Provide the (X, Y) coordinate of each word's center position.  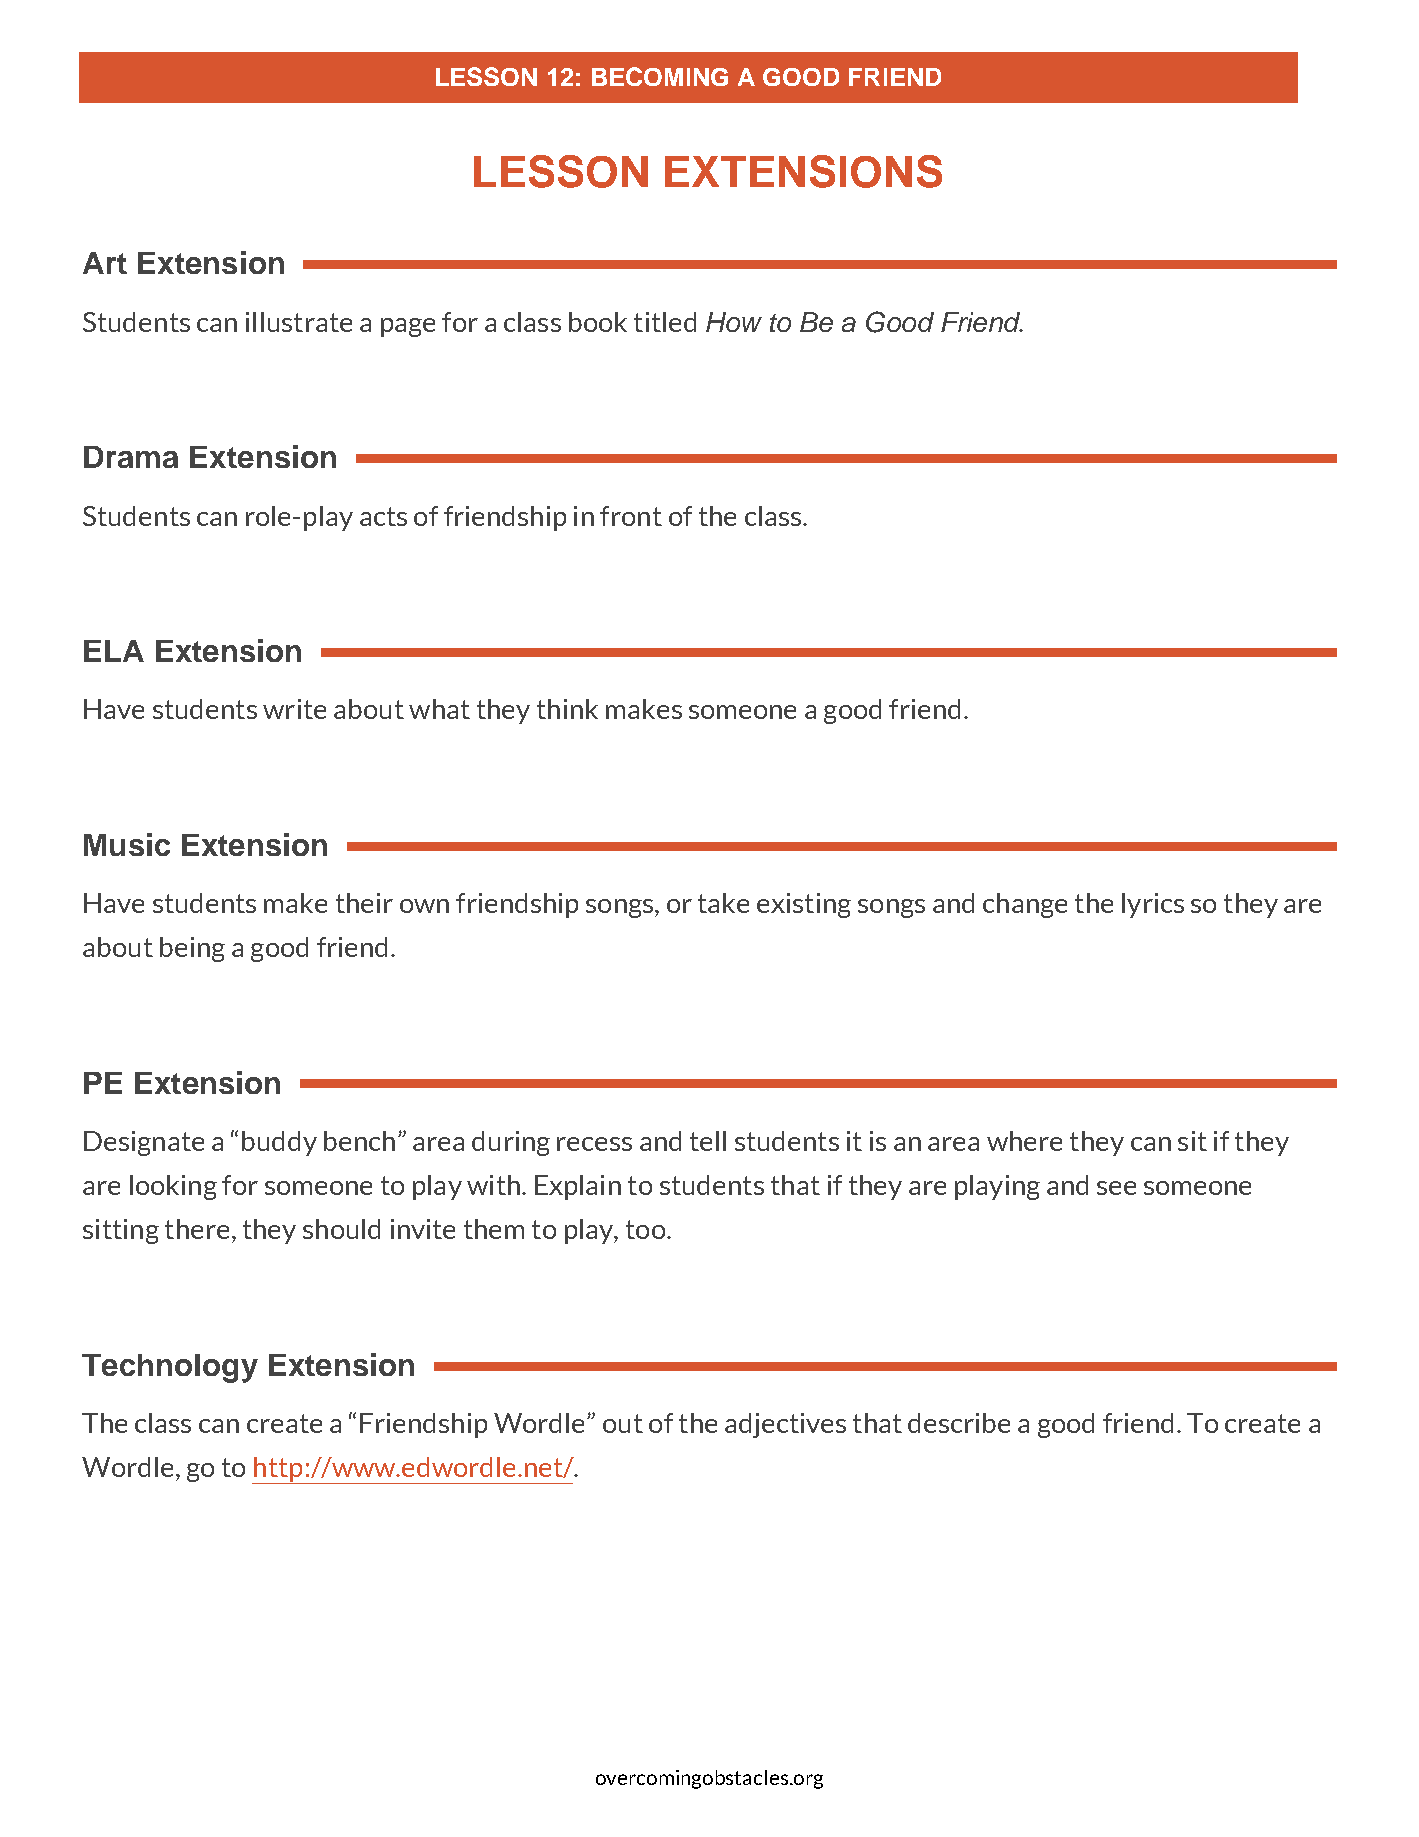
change (1025, 905)
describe (959, 1423)
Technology (170, 1368)
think (567, 709)
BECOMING (660, 76)
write (294, 709)
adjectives (785, 1425)
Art (105, 263)
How (734, 322)
